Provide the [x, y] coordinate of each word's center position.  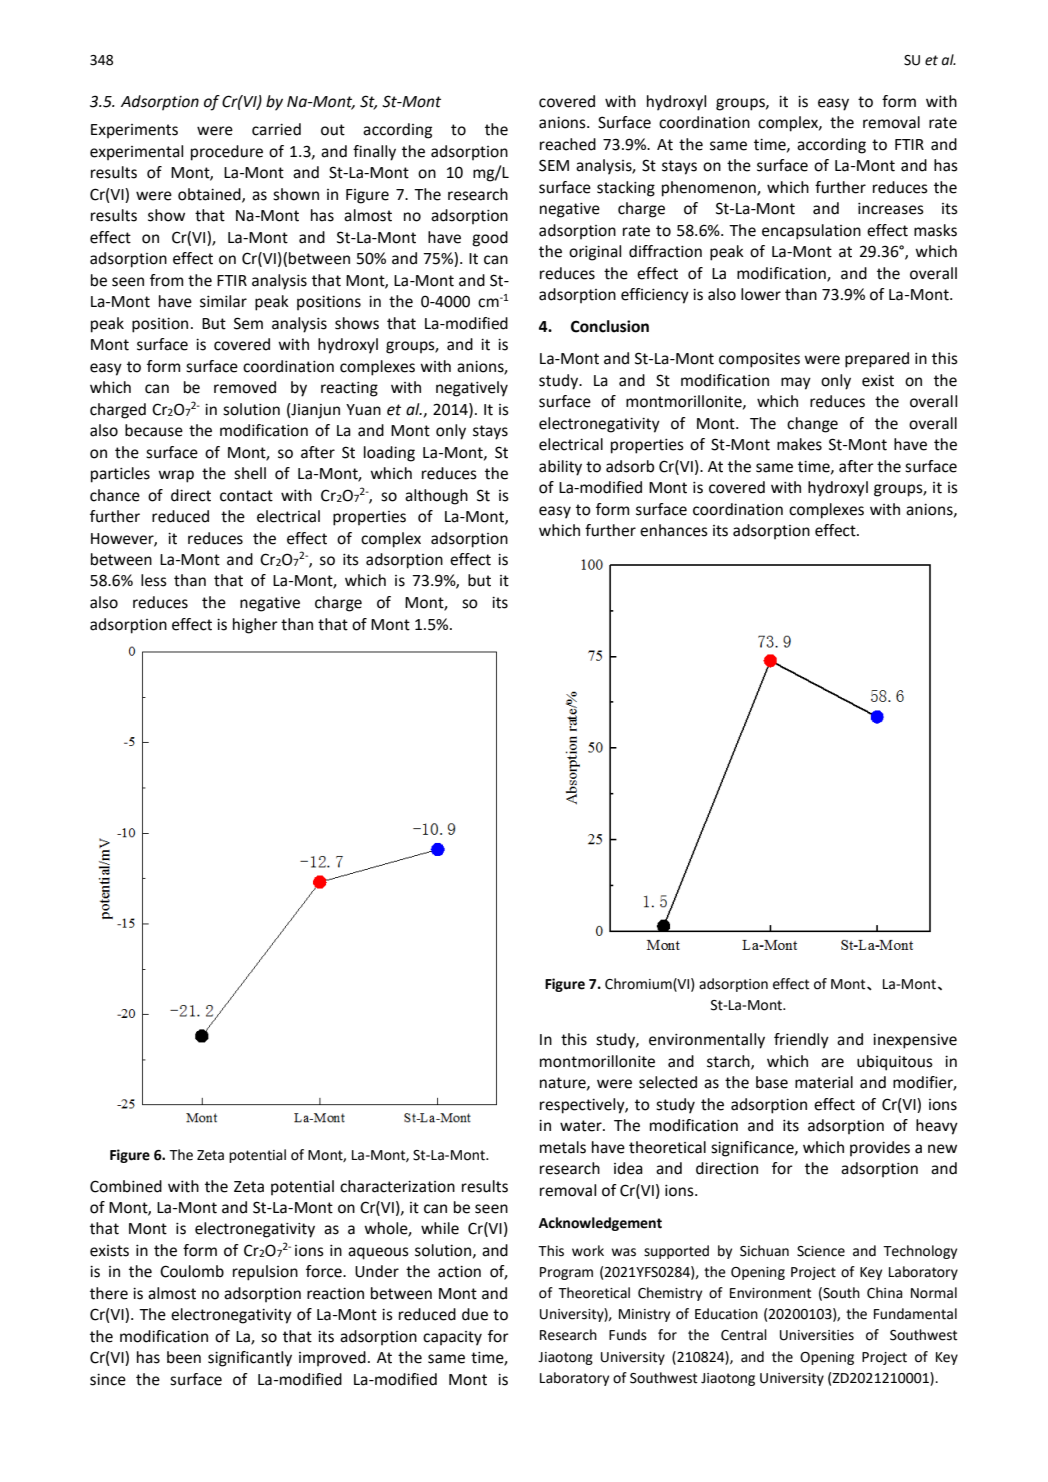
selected [668, 1082]
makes [799, 444]
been [184, 1357]
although [436, 497]
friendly [801, 1041]
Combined [126, 1186]
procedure [227, 153]
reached [568, 144]
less [154, 580]
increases [891, 209]
